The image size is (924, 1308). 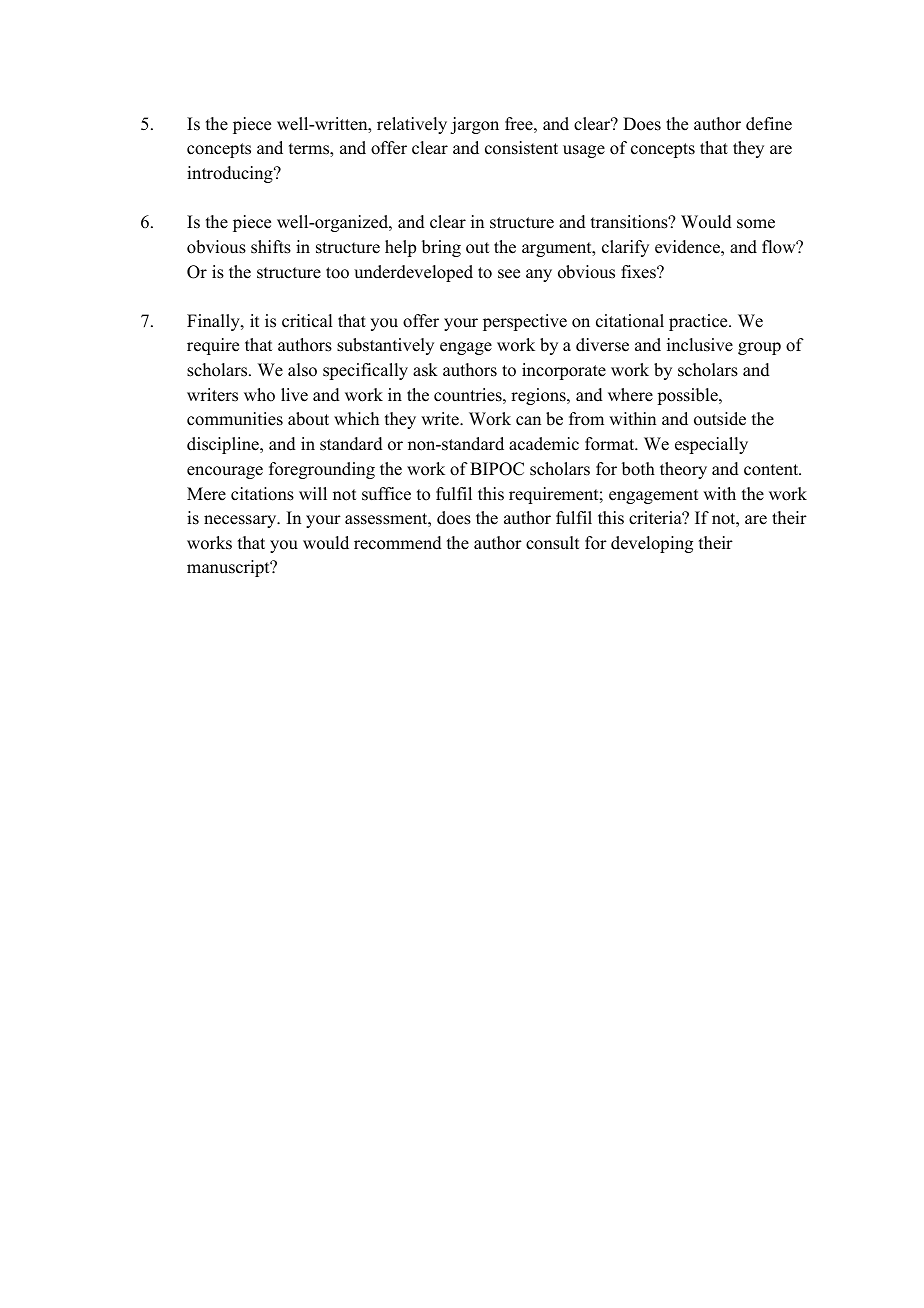 What do you see at coordinates (412, 125) in the image?
I see `relatively` at bounding box center [412, 125].
